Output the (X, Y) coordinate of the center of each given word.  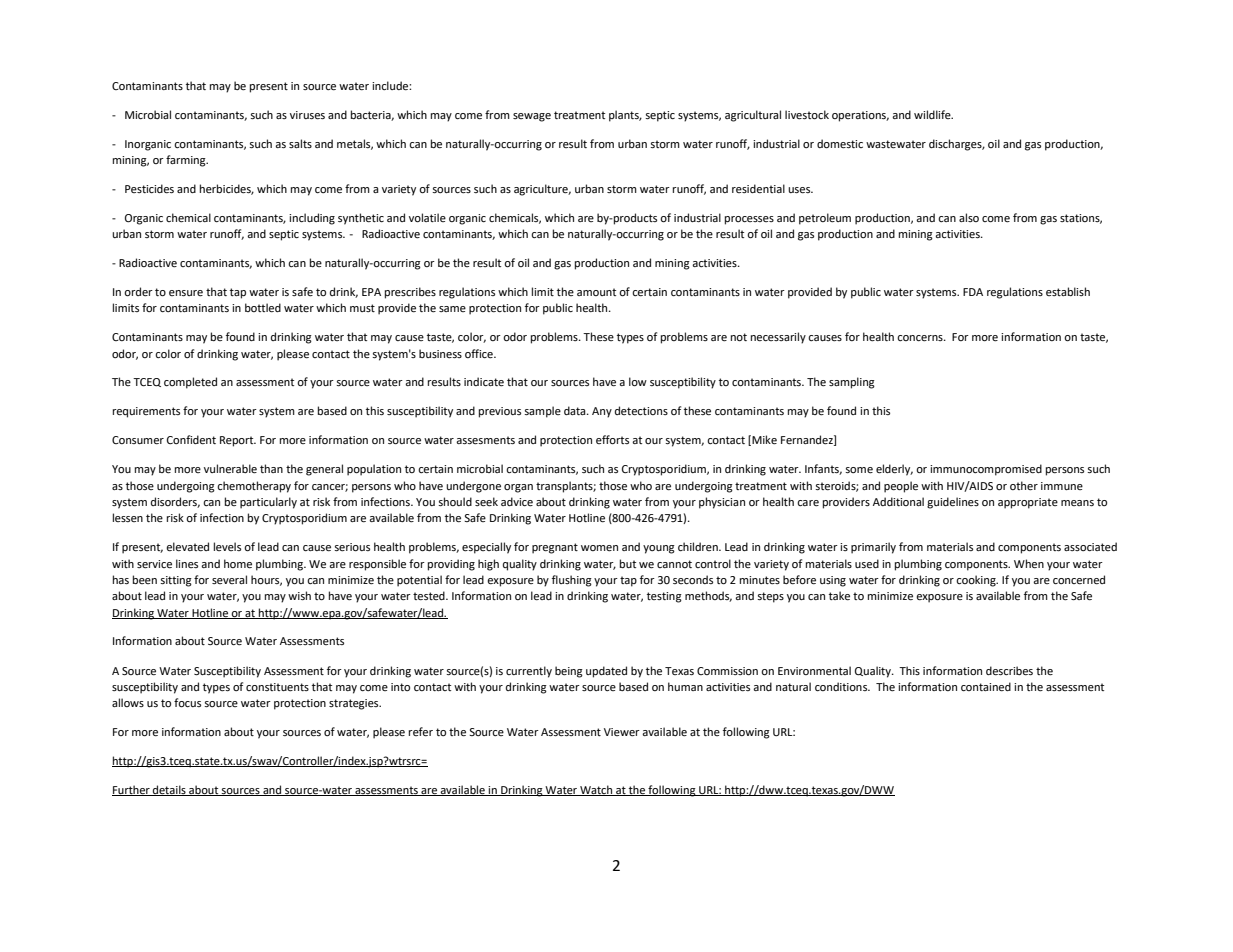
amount (596, 292)
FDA (973, 292)
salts (300, 143)
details (169, 790)
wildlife (933, 114)
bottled (263, 308)
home (238, 564)
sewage (532, 117)
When (1029, 564)
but (628, 563)
